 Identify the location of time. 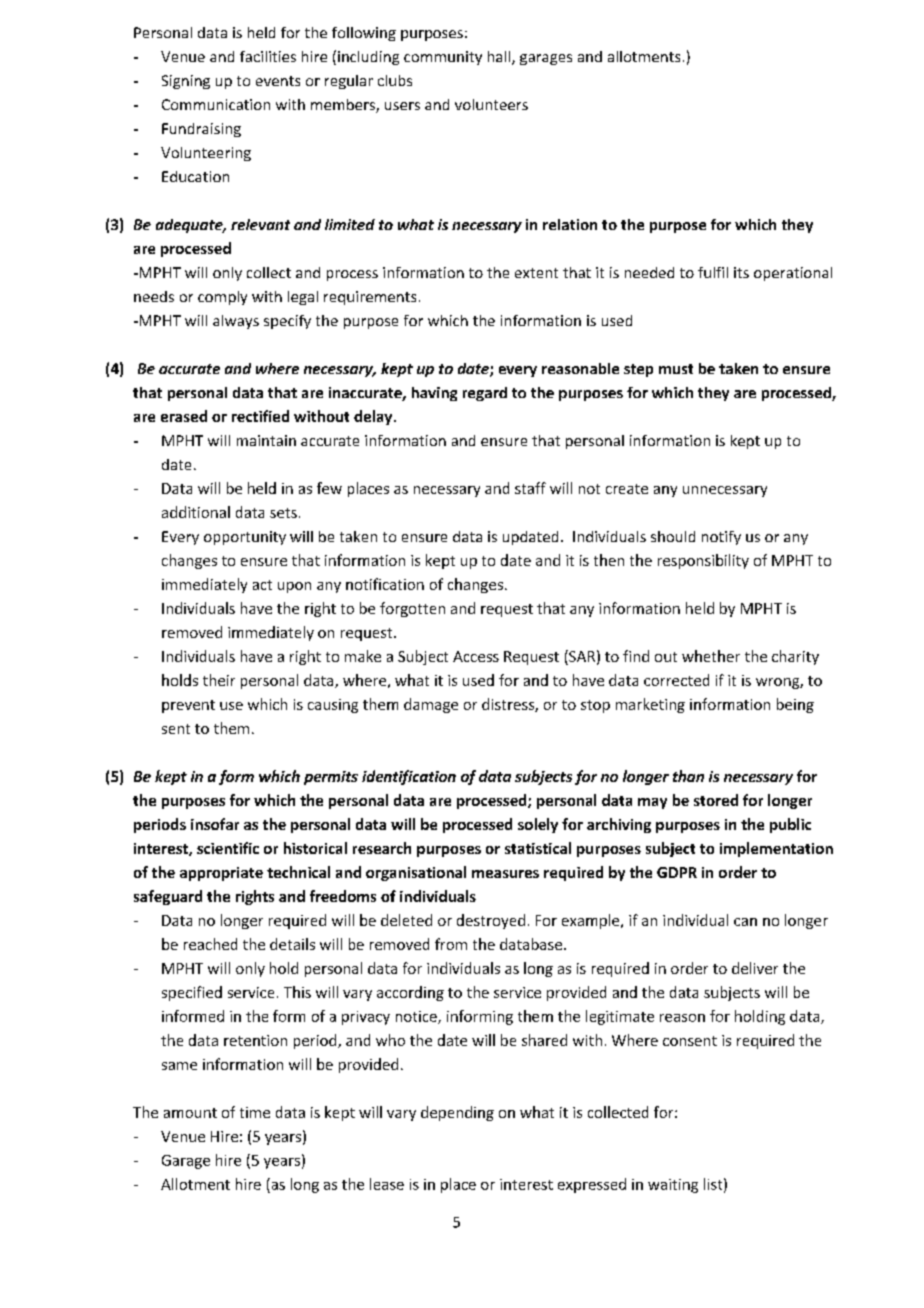
(255, 1112).
